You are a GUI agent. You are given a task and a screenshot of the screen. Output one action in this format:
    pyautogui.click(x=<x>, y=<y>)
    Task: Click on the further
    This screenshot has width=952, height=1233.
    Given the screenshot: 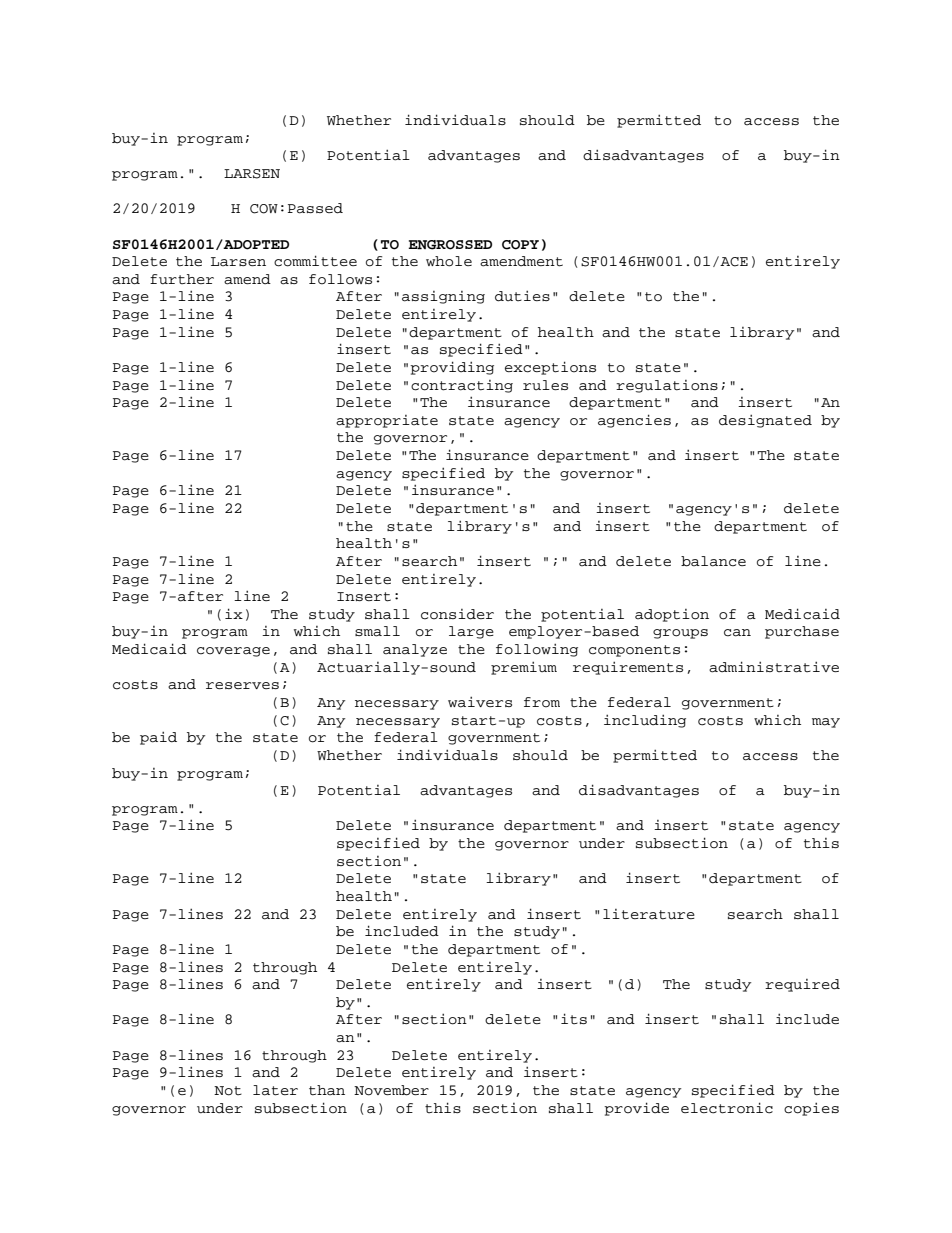 What is the action you would take?
    pyautogui.click(x=182, y=279)
